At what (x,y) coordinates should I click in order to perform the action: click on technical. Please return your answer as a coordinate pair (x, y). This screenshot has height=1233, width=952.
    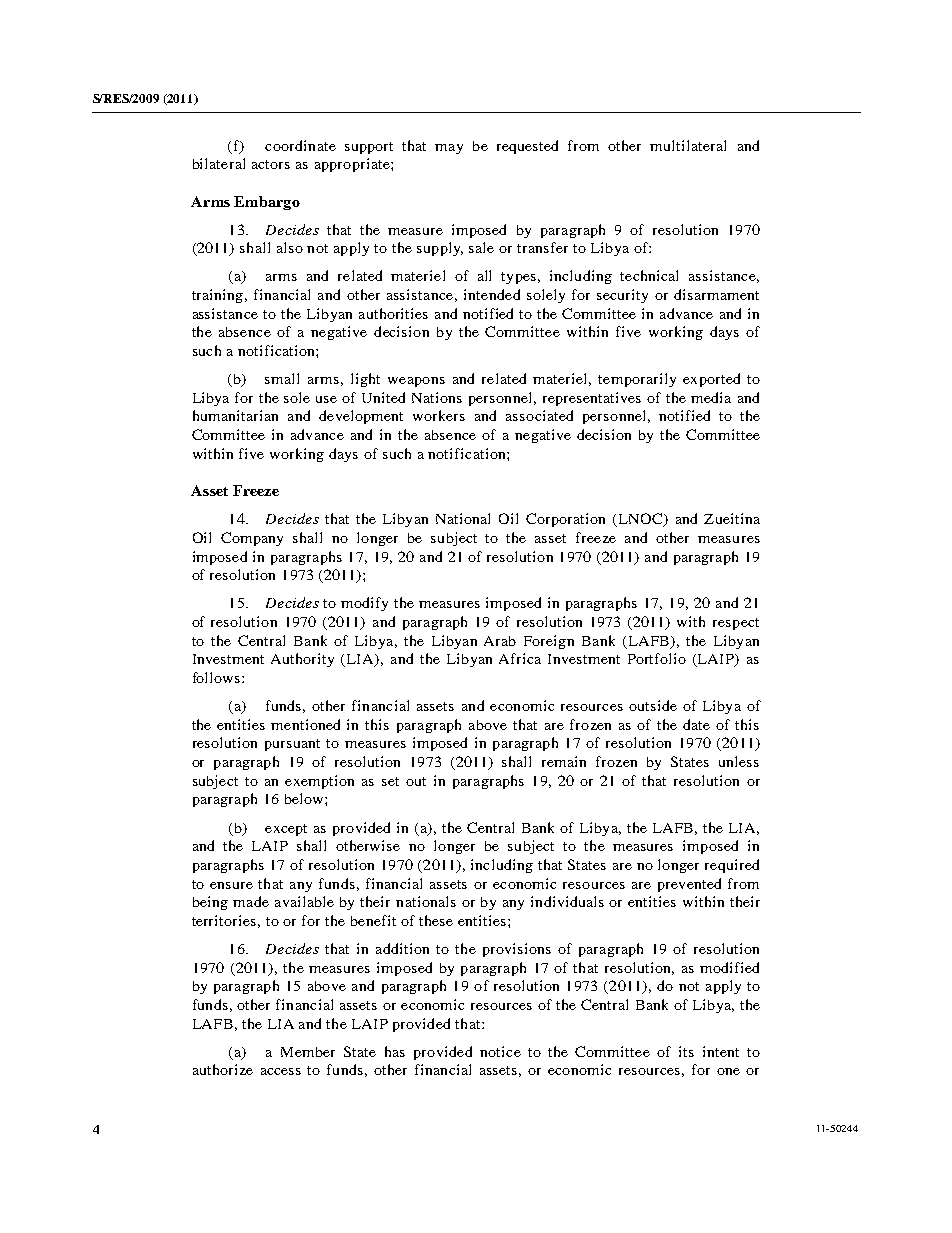
    Looking at the image, I should click on (649, 275).
